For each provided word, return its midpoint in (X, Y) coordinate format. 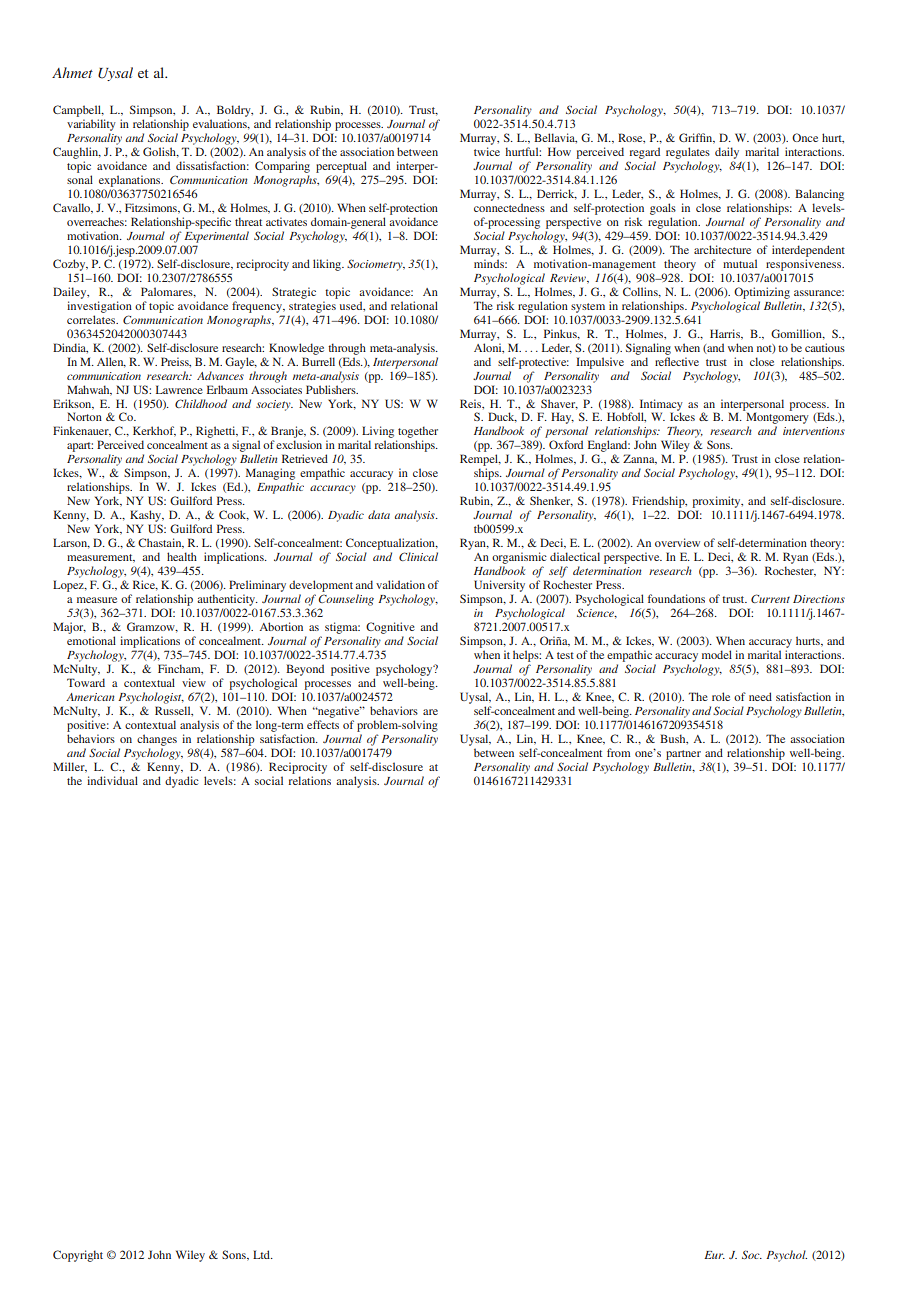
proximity (716, 503)
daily (727, 153)
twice (487, 151)
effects (323, 724)
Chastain (161, 543)
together (417, 433)
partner (683, 755)
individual (112, 780)
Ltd (263, 1254)
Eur (714, 1255)
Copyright (78, 1256)
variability (91, 125)
